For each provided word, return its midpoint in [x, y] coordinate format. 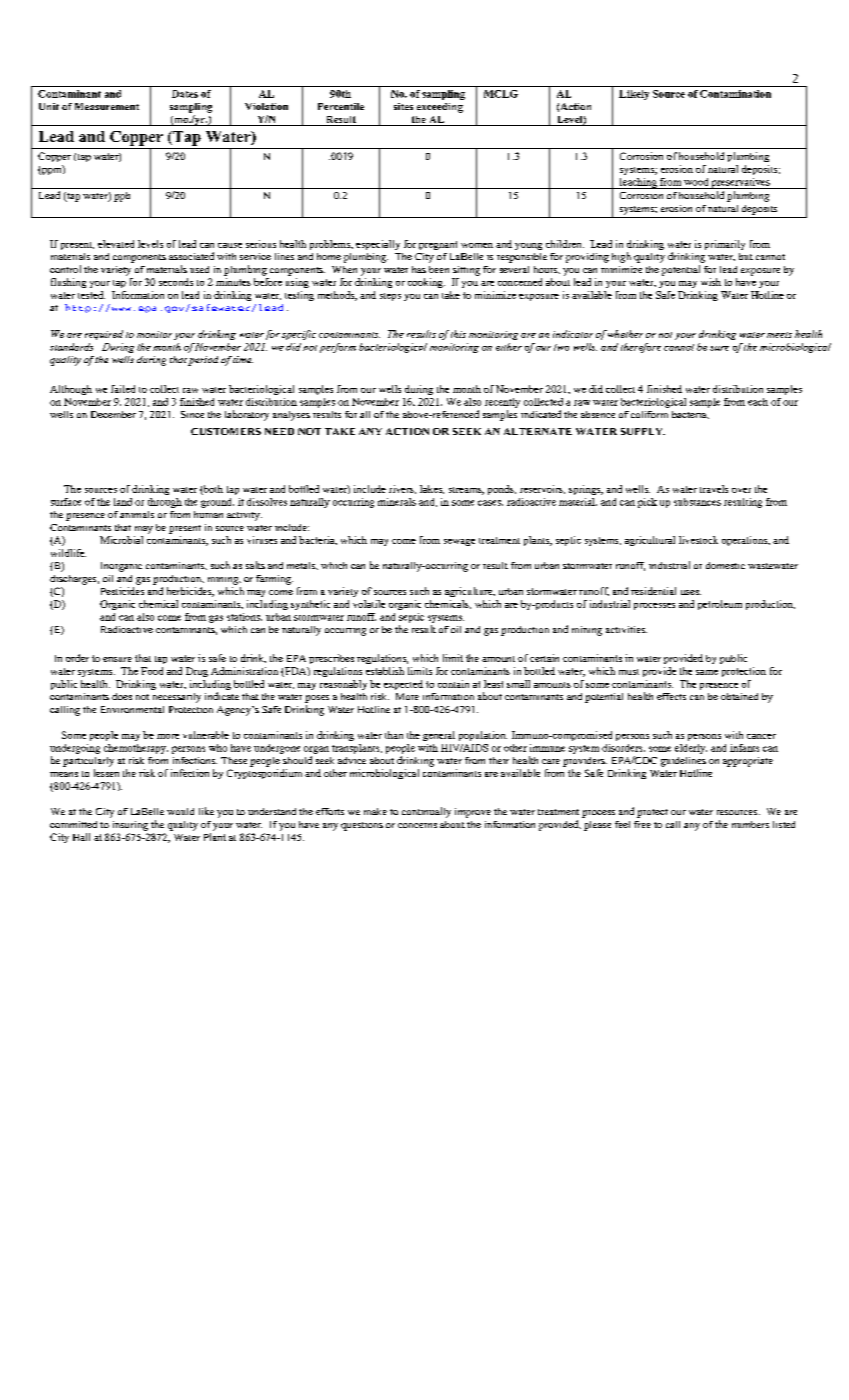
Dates [185, 94]
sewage [459, 542]
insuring [130, 826]
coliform [649, 414]
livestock [698, 540]
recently [502, 403]
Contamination [735, 94]
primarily [725, 245]
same [707, 672]
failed [123, 389]
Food [152, 671]
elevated [116, 244]
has [419, 269]
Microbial [121, 540]
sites [403, 106]
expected [403, 685]
